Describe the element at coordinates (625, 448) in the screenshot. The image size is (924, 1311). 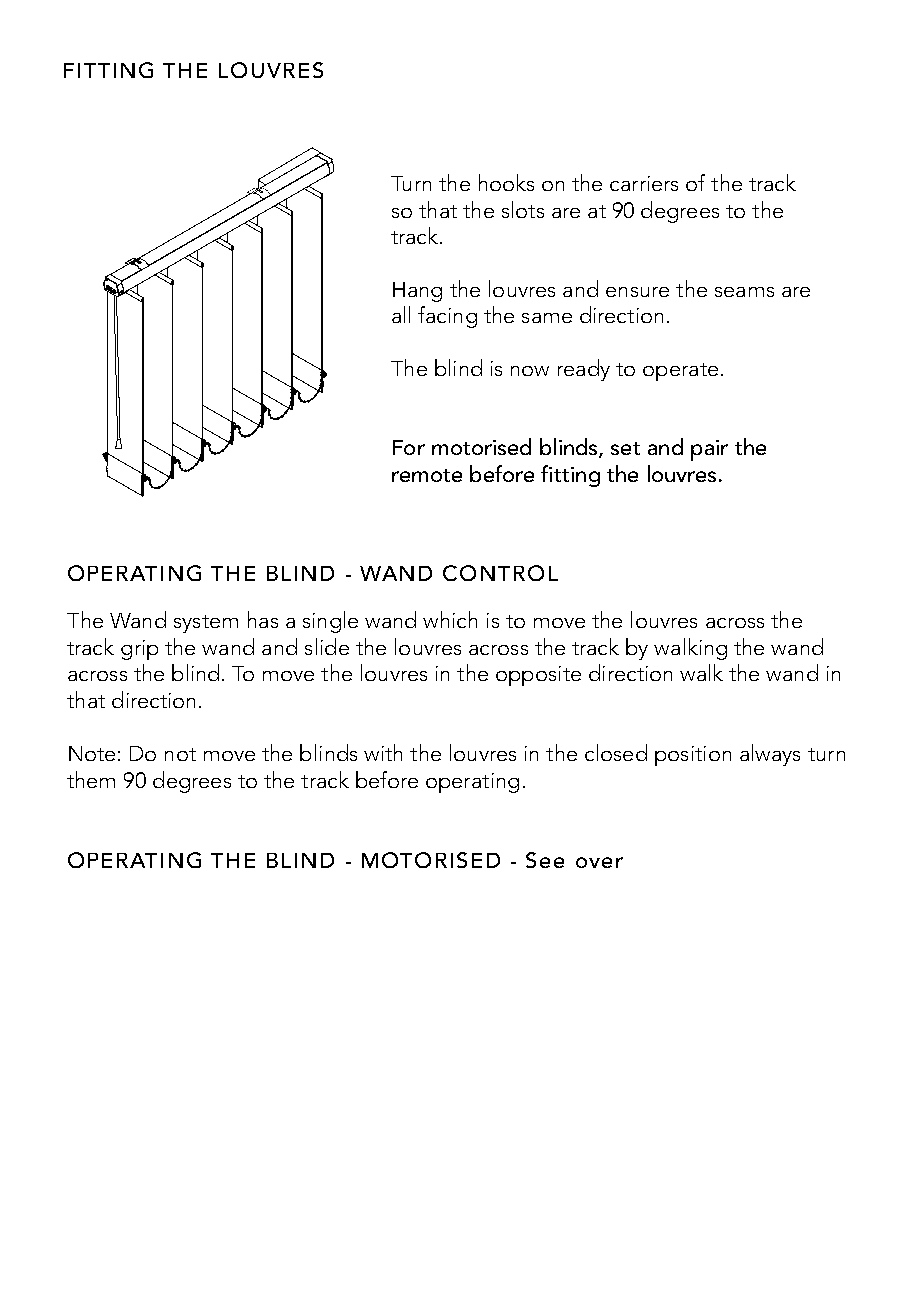
I see `set` at that location.
